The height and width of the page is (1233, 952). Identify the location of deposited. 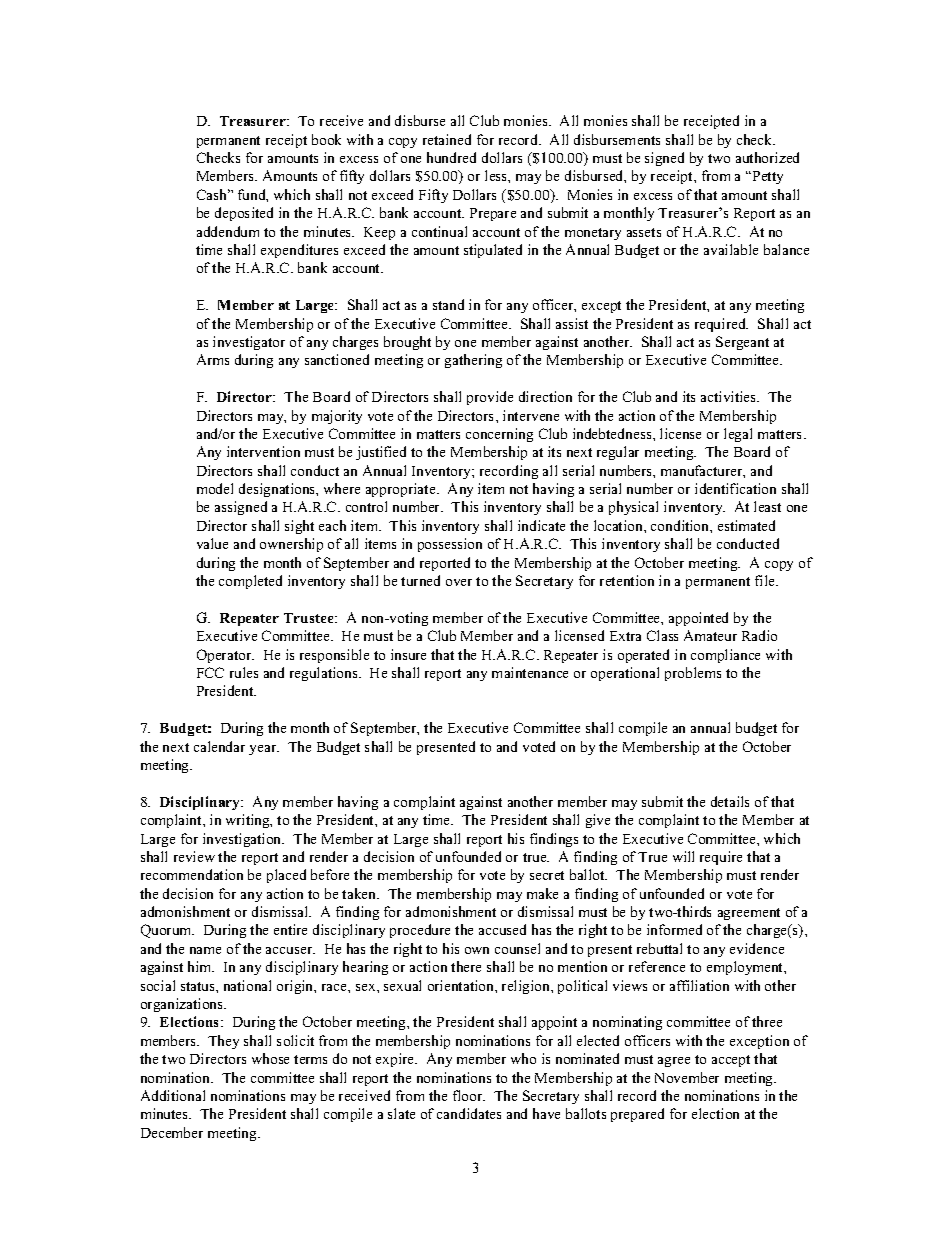
(244, 214).
